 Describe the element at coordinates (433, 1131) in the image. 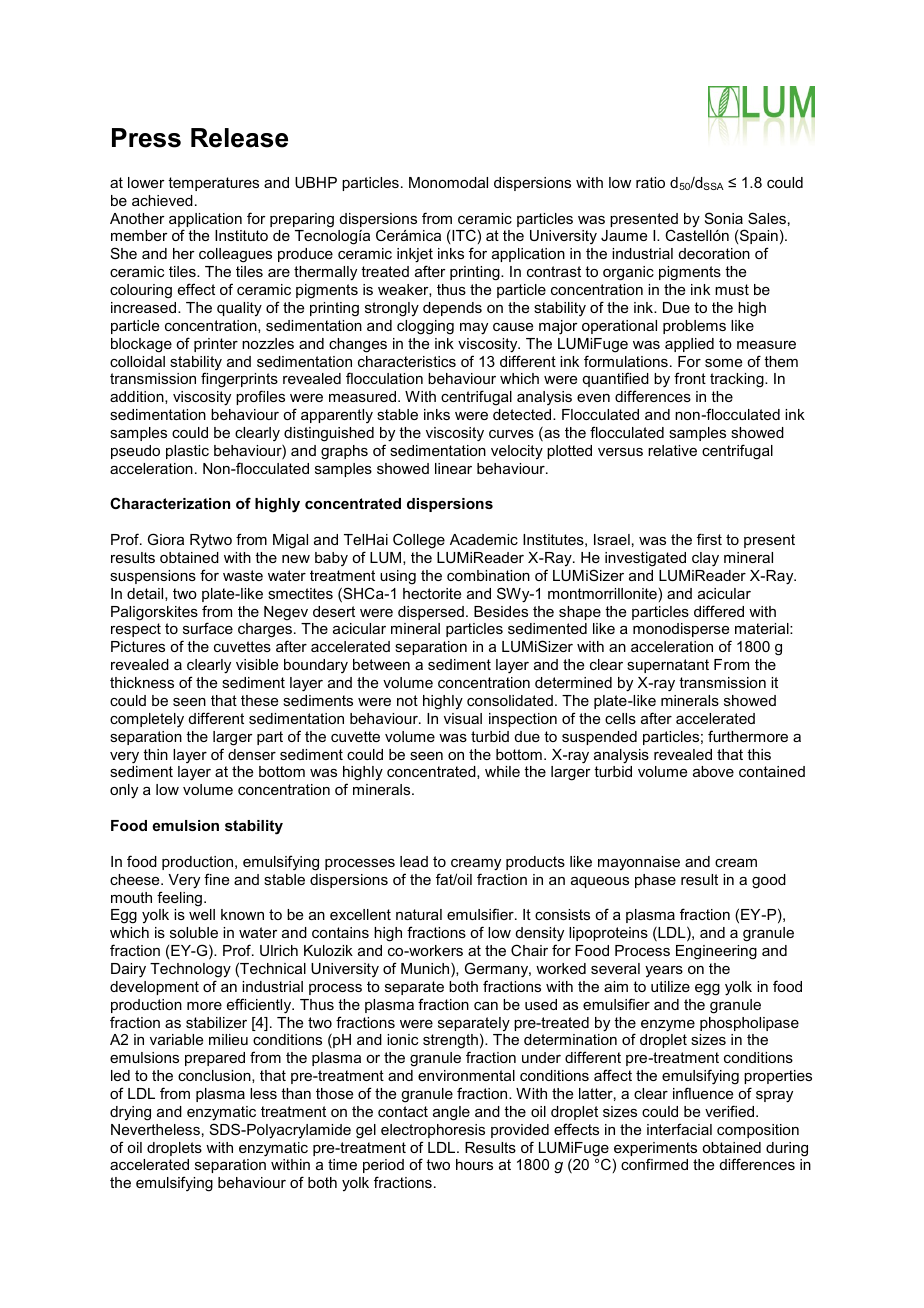

I see `electrophoresis` at that location.
